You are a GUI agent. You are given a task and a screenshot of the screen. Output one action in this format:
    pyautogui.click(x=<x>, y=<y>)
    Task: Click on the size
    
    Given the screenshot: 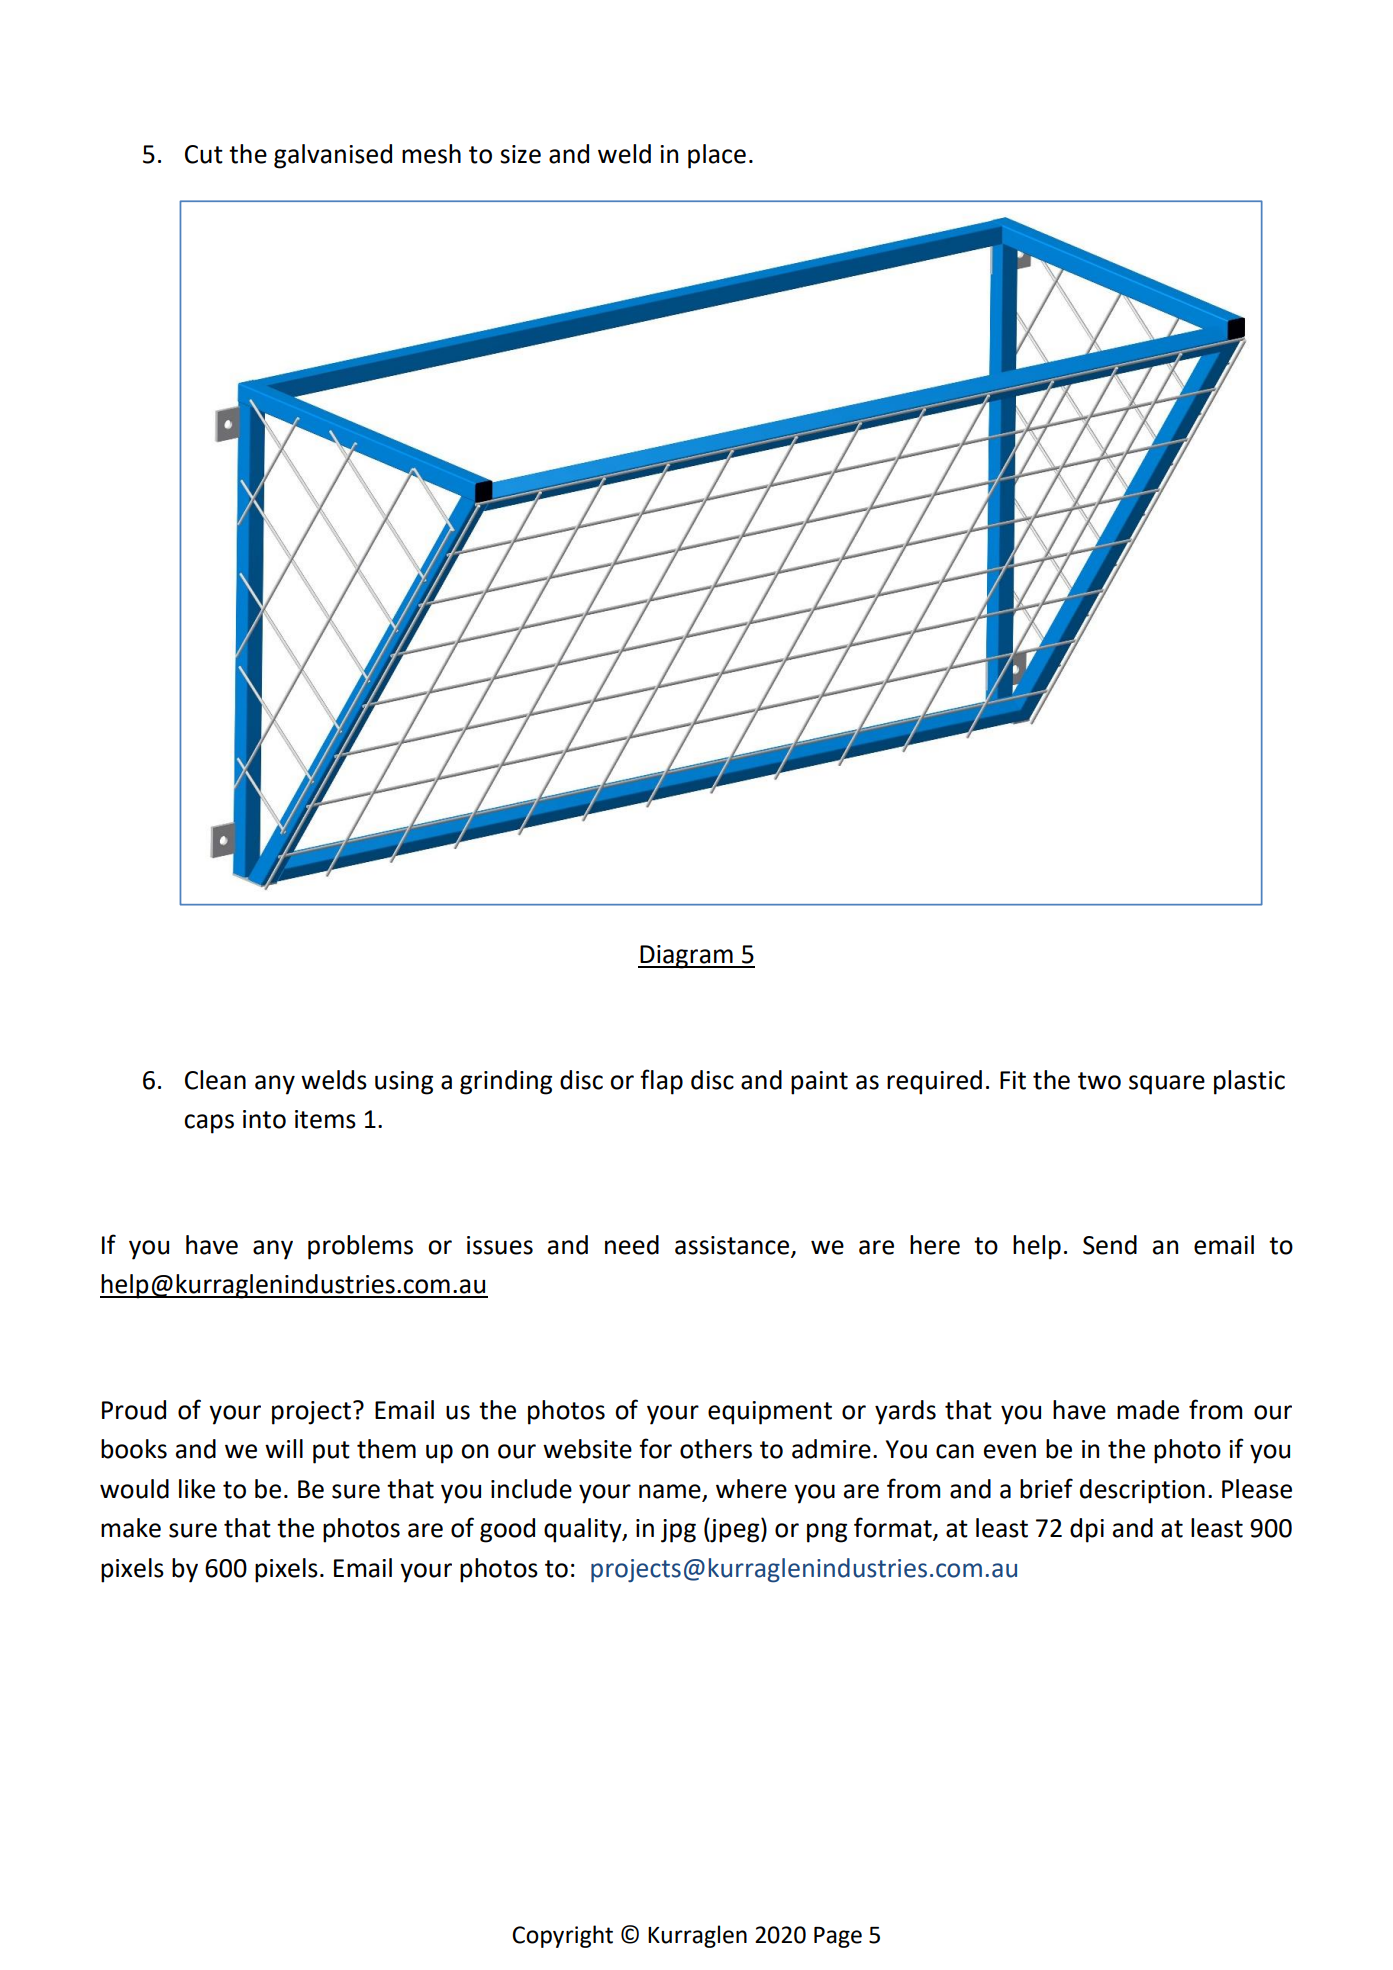 What is the action you would take?
    pyautogui.click(x=520, y=154)
